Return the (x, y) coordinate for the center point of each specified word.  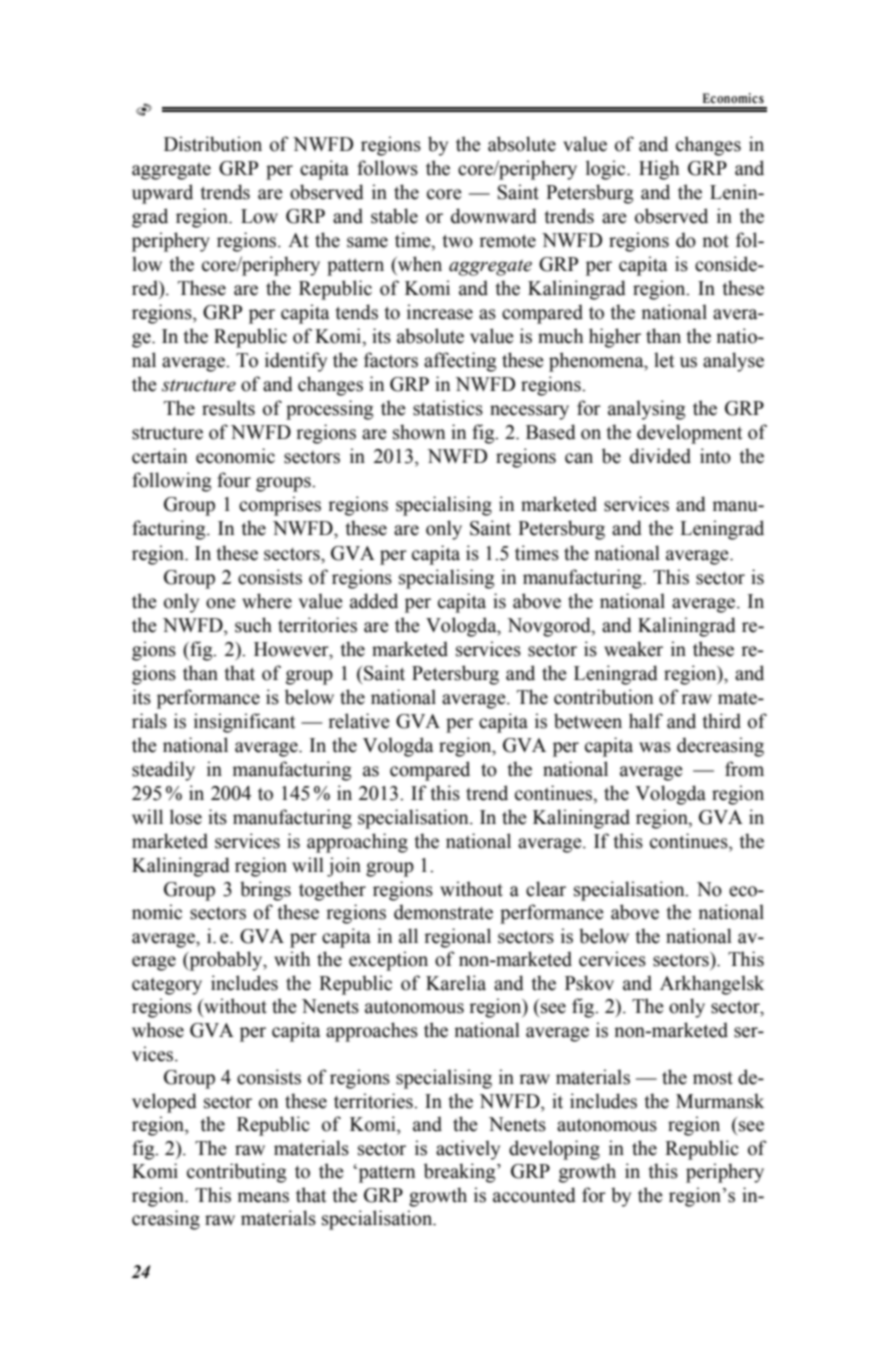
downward (494, 216)
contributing (236, 1173)
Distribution (213, 144)
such (253, 625)
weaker (633, 649)
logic (607, 170)
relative (359, 721)
